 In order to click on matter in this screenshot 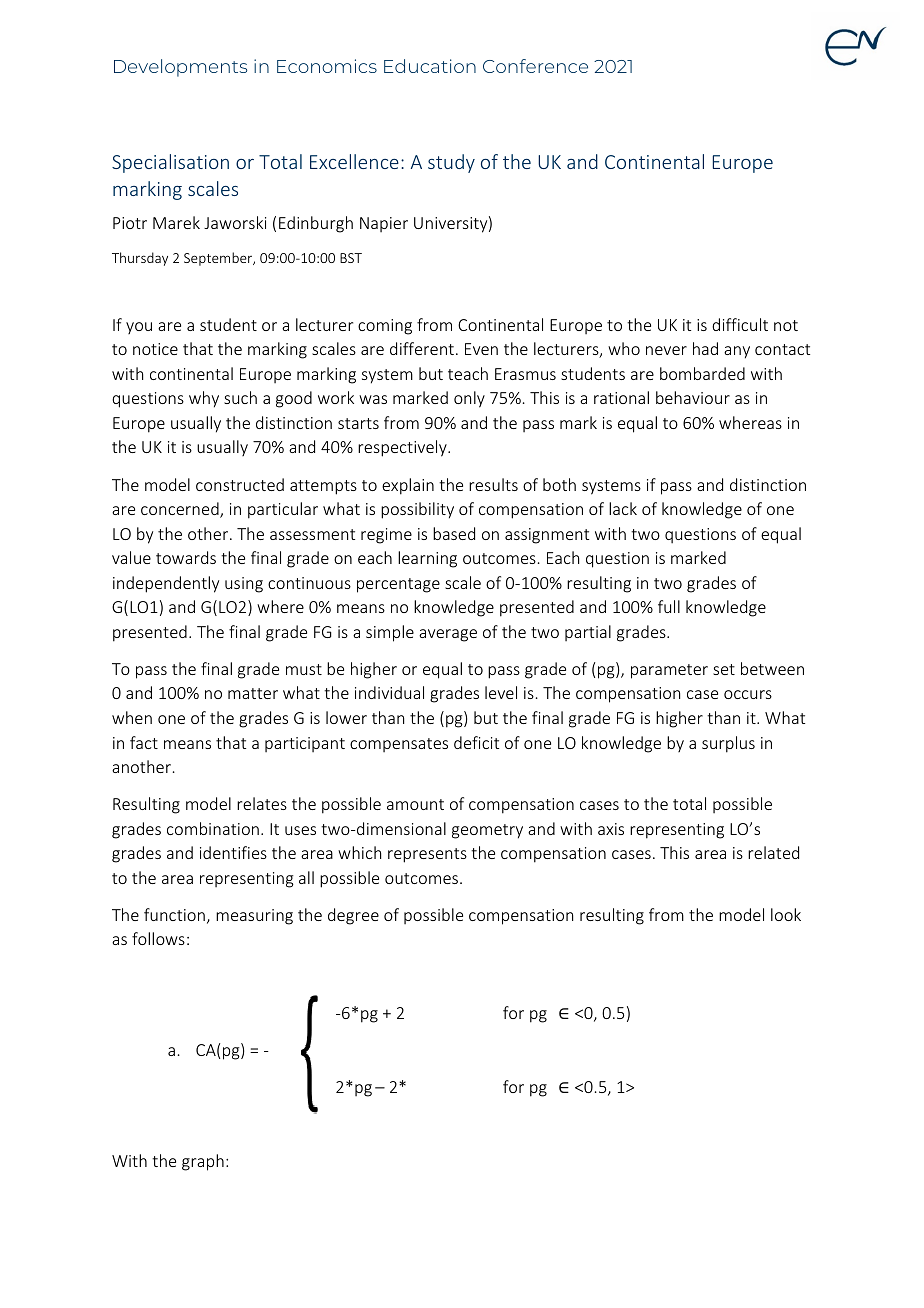, I will do `click(253, 693)`.
